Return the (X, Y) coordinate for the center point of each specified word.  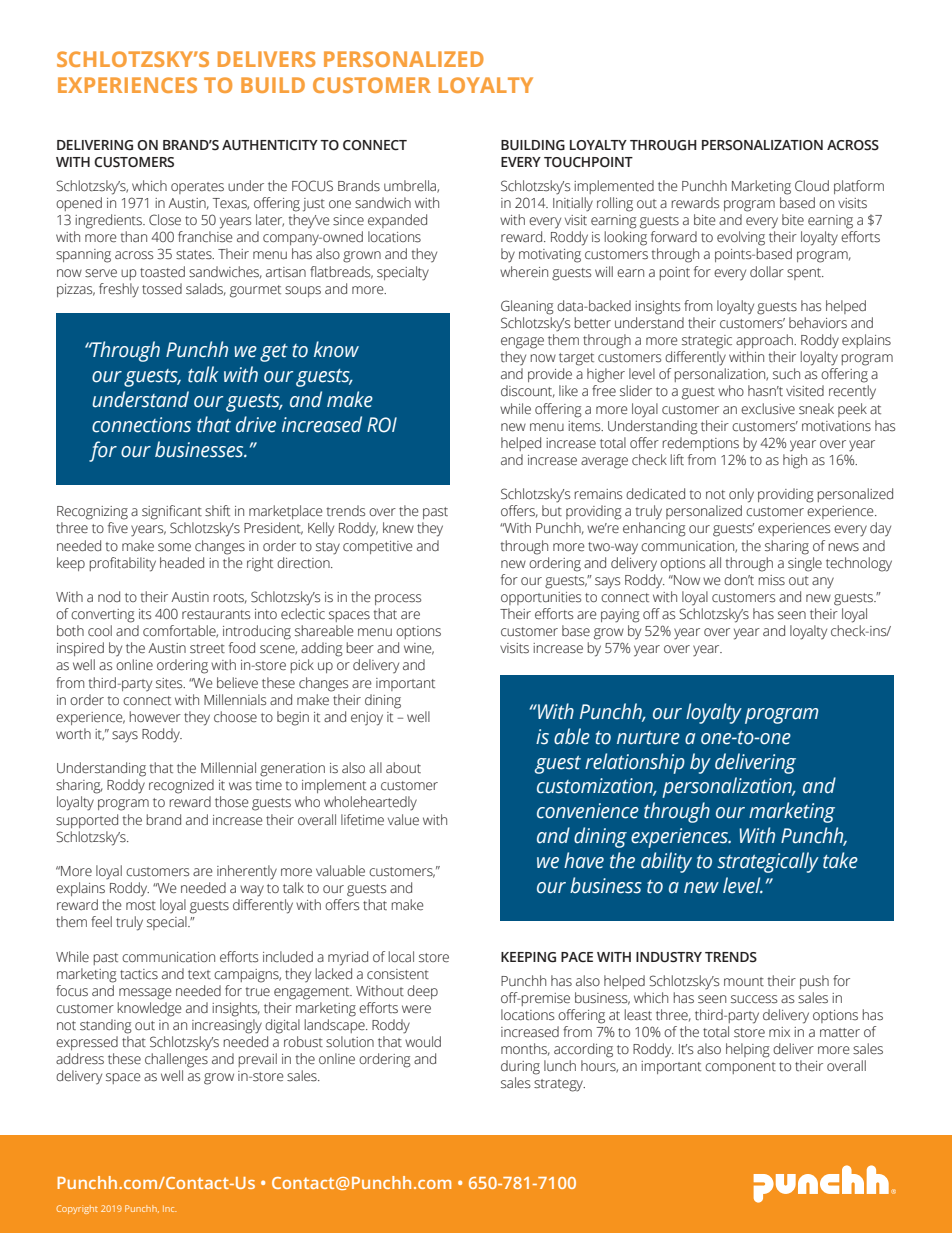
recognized (181, 786)
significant (172, 512)
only (741, 495)
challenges (176, 1060)
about (403, 767)
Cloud (812, 186)
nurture (648, 738)
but (552, 511)
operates (197, 188)
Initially (573, 204)
